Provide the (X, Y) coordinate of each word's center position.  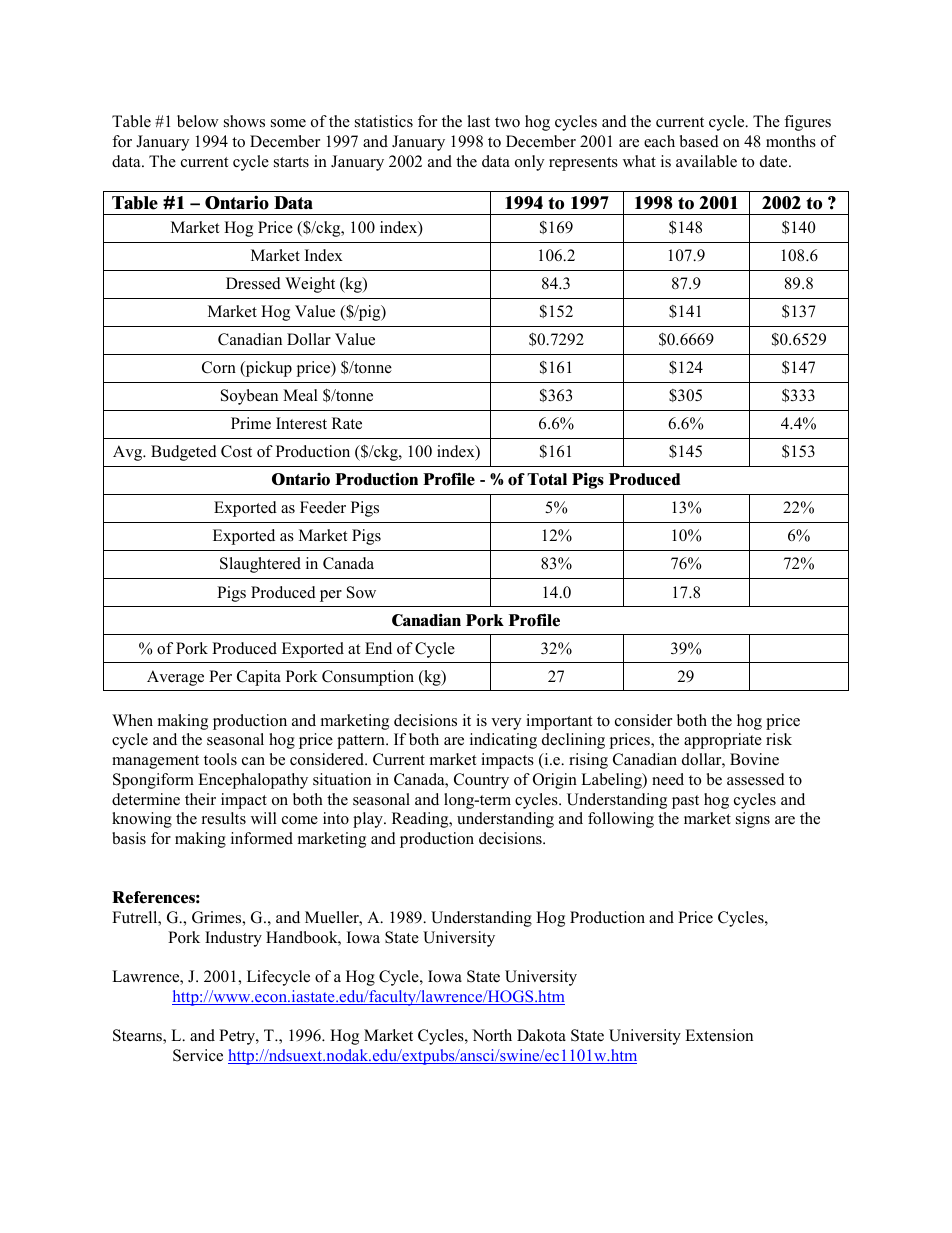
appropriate (723, 741)
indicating (503, 741)
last (478, 121)
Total (547, 479)
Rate (347, 423)
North (492, 1035)
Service (198, 1055)
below (198, 121)
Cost (236, 451)
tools (220, 759)
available (706, 161)
